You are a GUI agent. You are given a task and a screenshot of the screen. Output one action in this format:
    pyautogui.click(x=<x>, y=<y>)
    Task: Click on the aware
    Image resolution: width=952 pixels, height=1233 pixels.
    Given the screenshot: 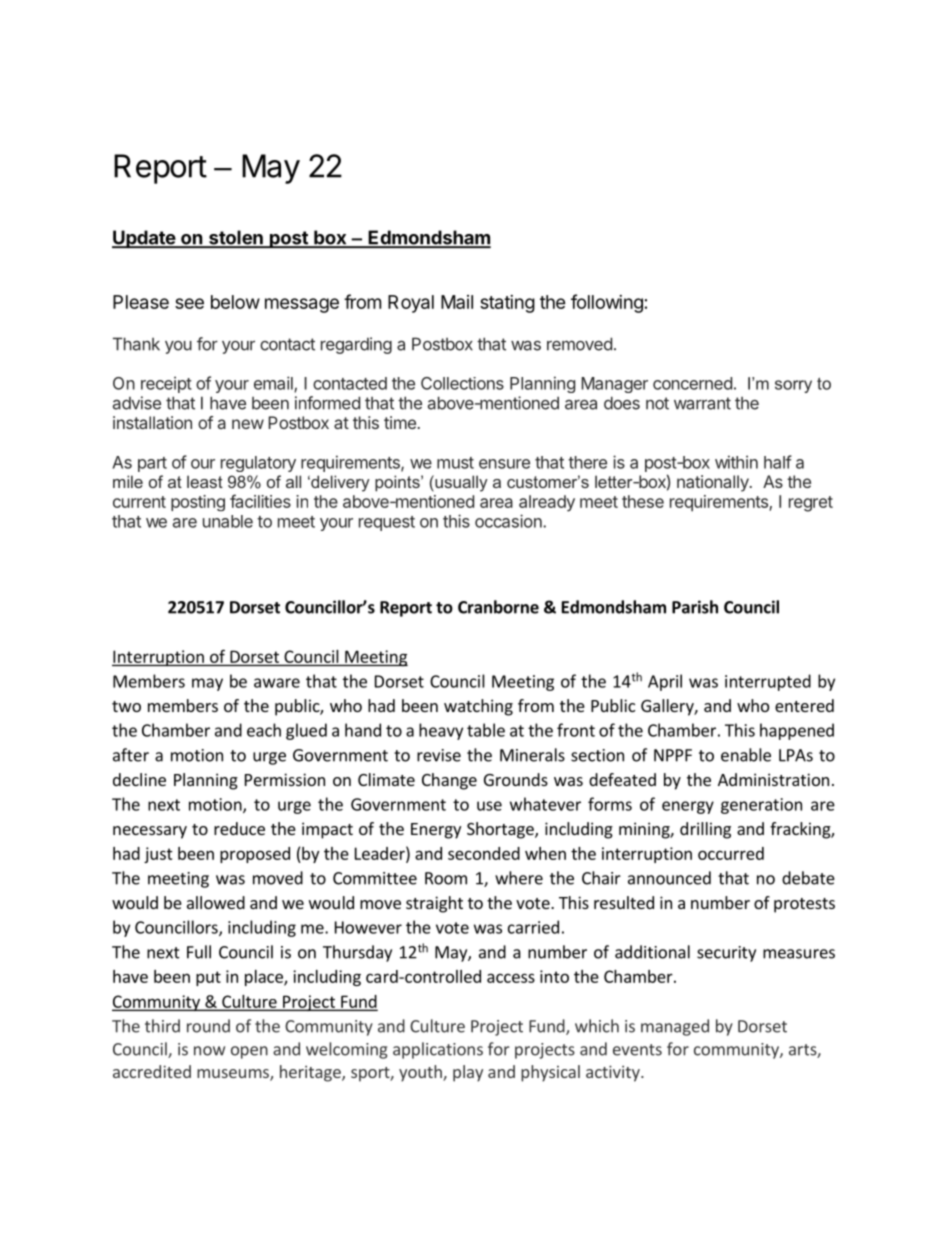 What is the action you would take?
    pyautogui.click(x=277, y=683)
